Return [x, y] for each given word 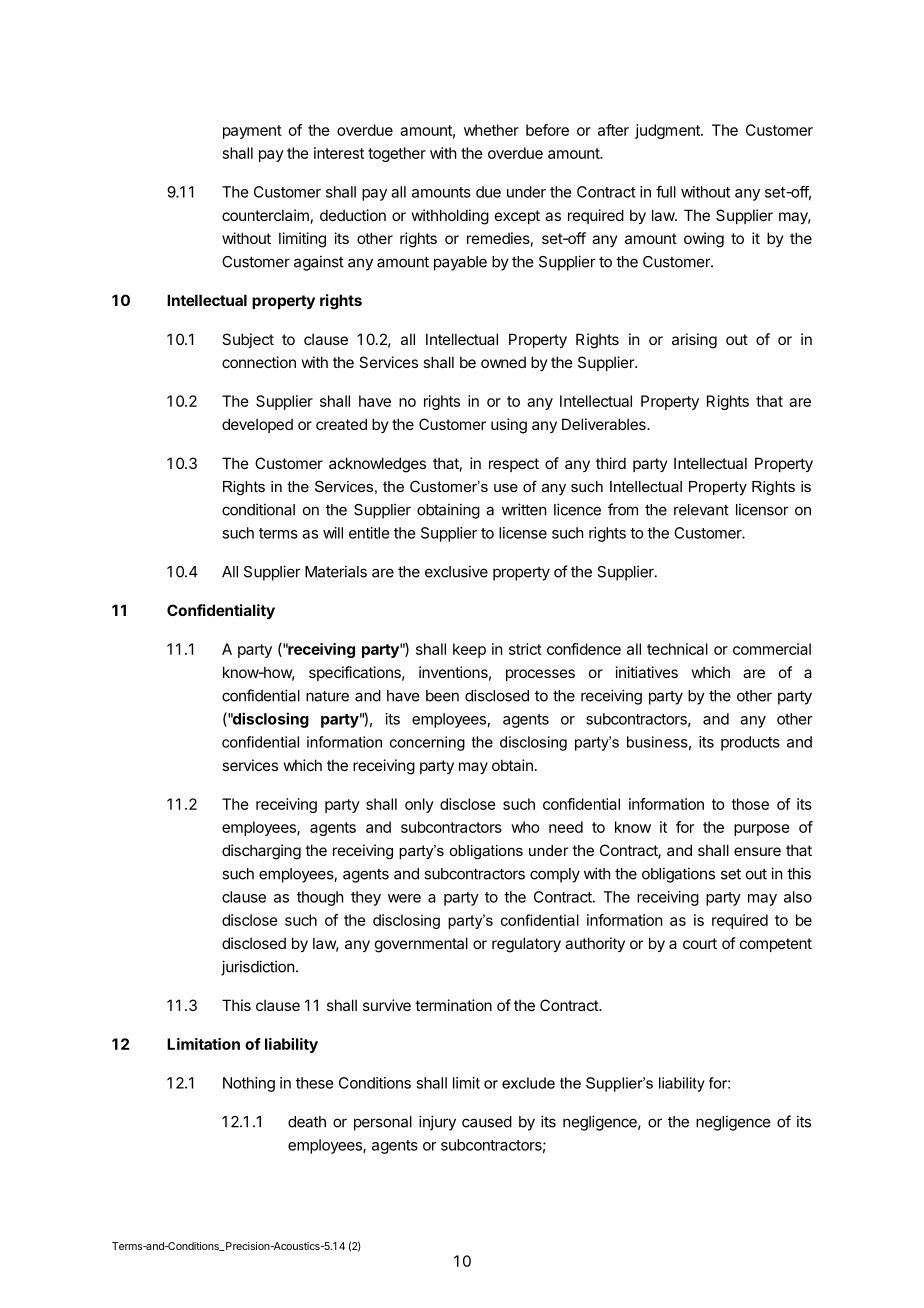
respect [514, 465]
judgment [668, 131]
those [750, 804]
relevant [701, 510]
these [314, 1083]
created [341, 424]
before [547, 130]
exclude [528, 1083]
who [525, 827]
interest [339, 153]
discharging [261, 852]
